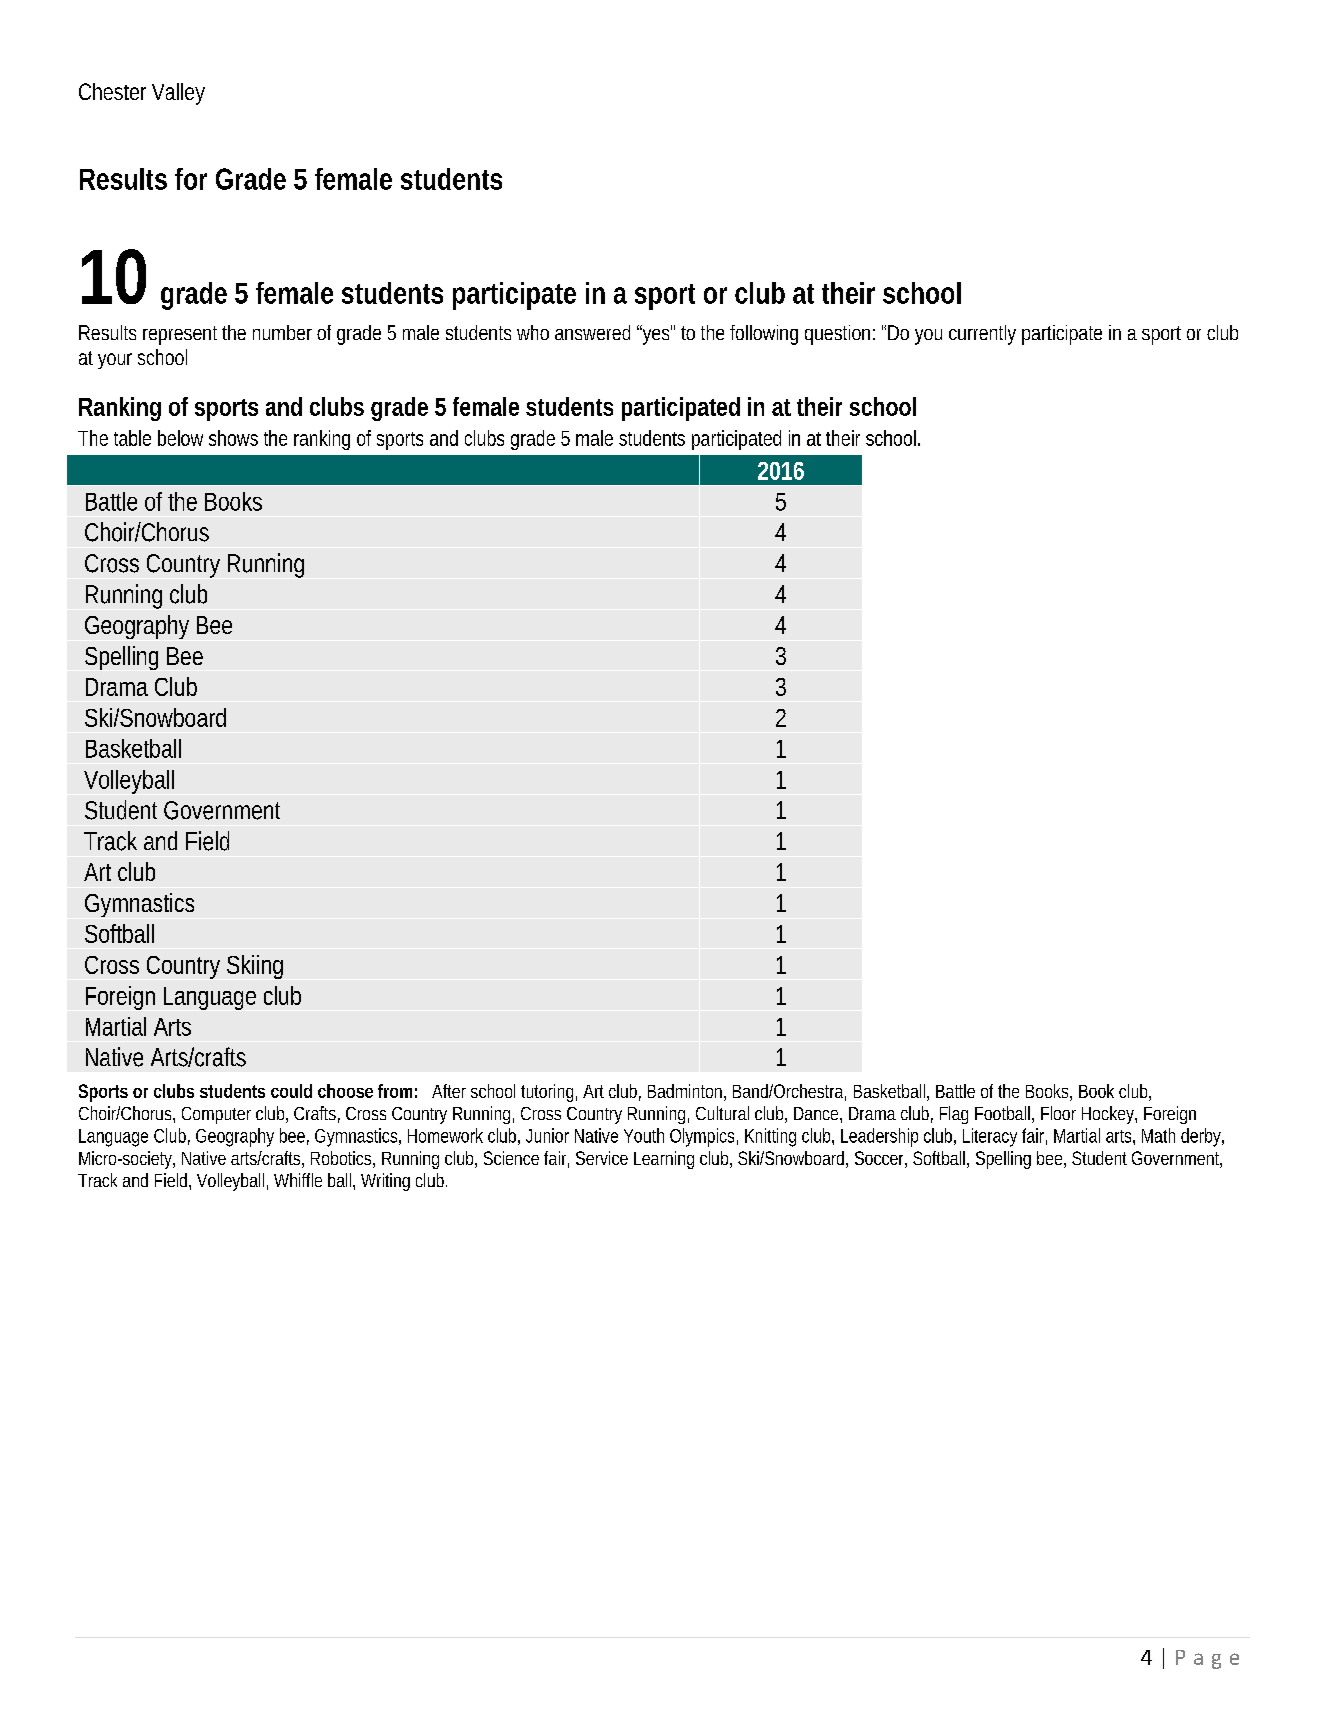 Image resolution: width=1325 pixels, height=1714 pixels. What do you see at coordinates (990, 1137) in the screenshot?
I see `Literacy` at bounding box center [990, 1137].
